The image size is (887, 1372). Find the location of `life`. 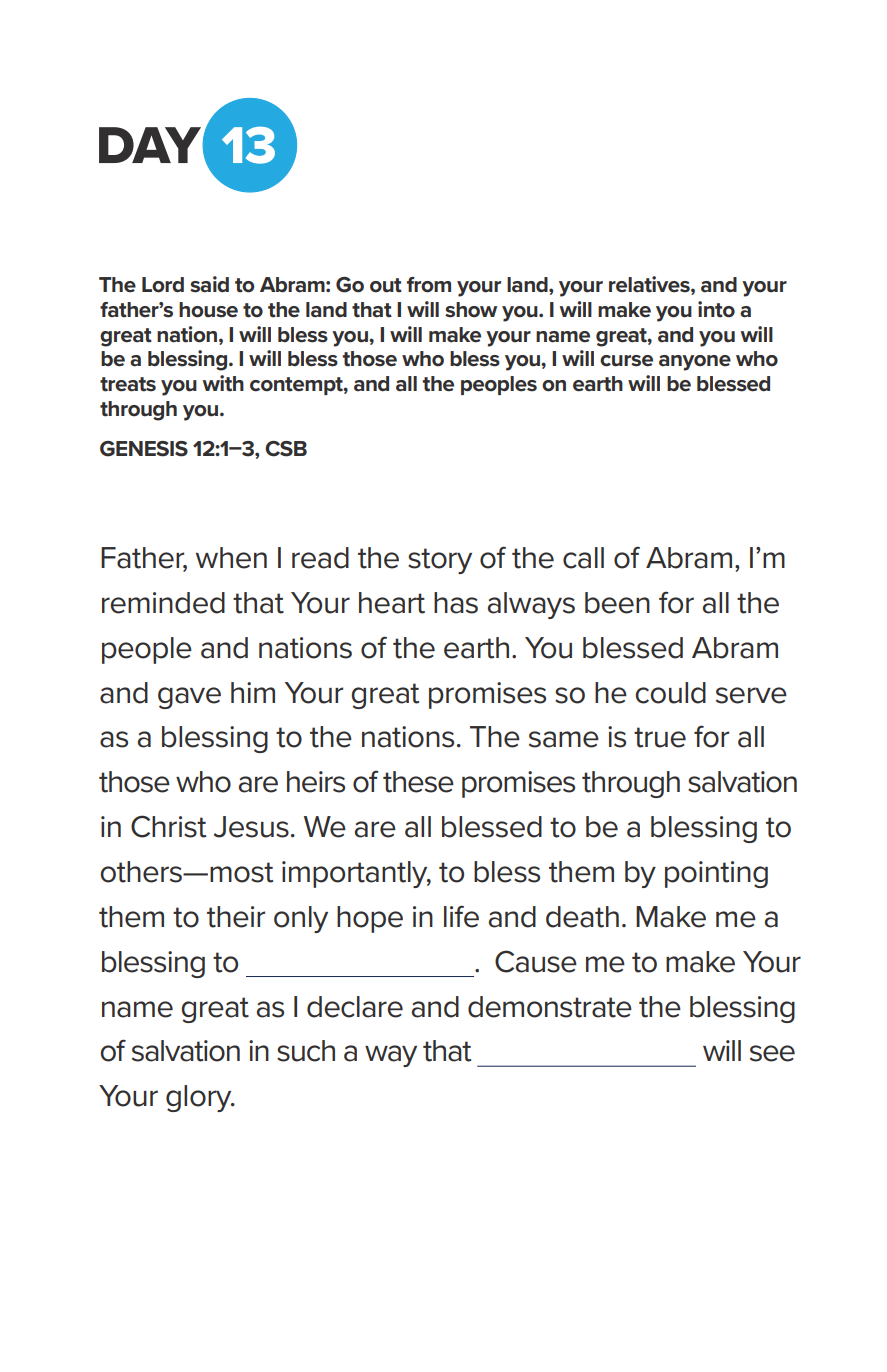

life is located at coordinates (461, 916).
